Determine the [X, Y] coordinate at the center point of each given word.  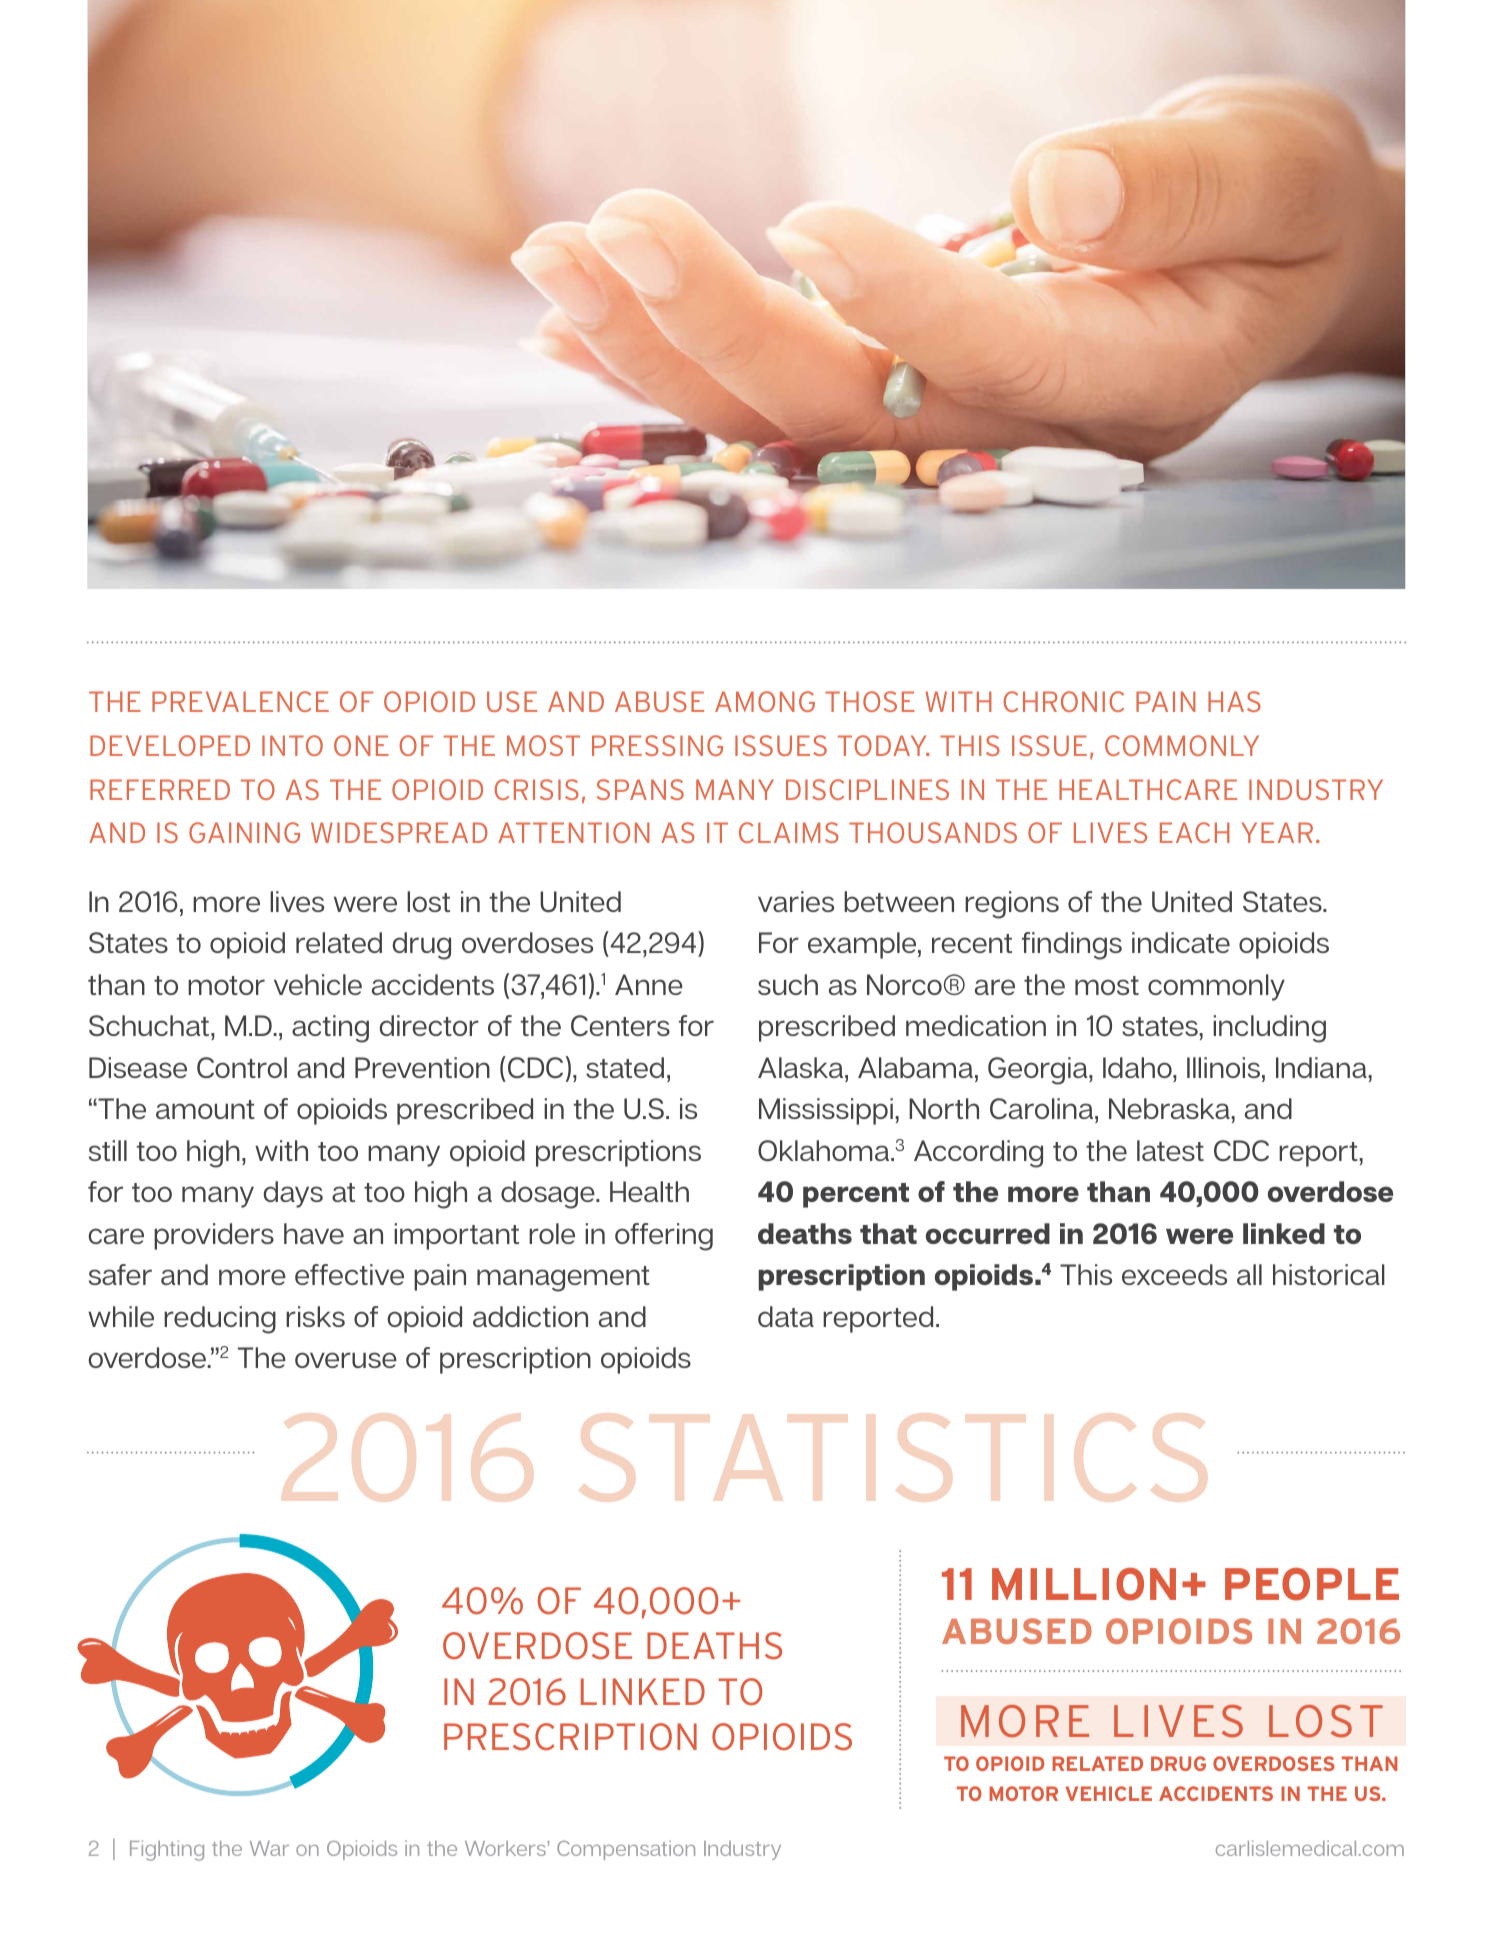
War [269, 1848]
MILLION [1084, 1584]
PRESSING [657, 745]
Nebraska [1170, 1108]
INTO [292, 745]
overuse [346, 1360]
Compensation [626, 1850]
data [786, 1316]
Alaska [802, 1067]
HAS [1234, 701]
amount [205, 1109]
